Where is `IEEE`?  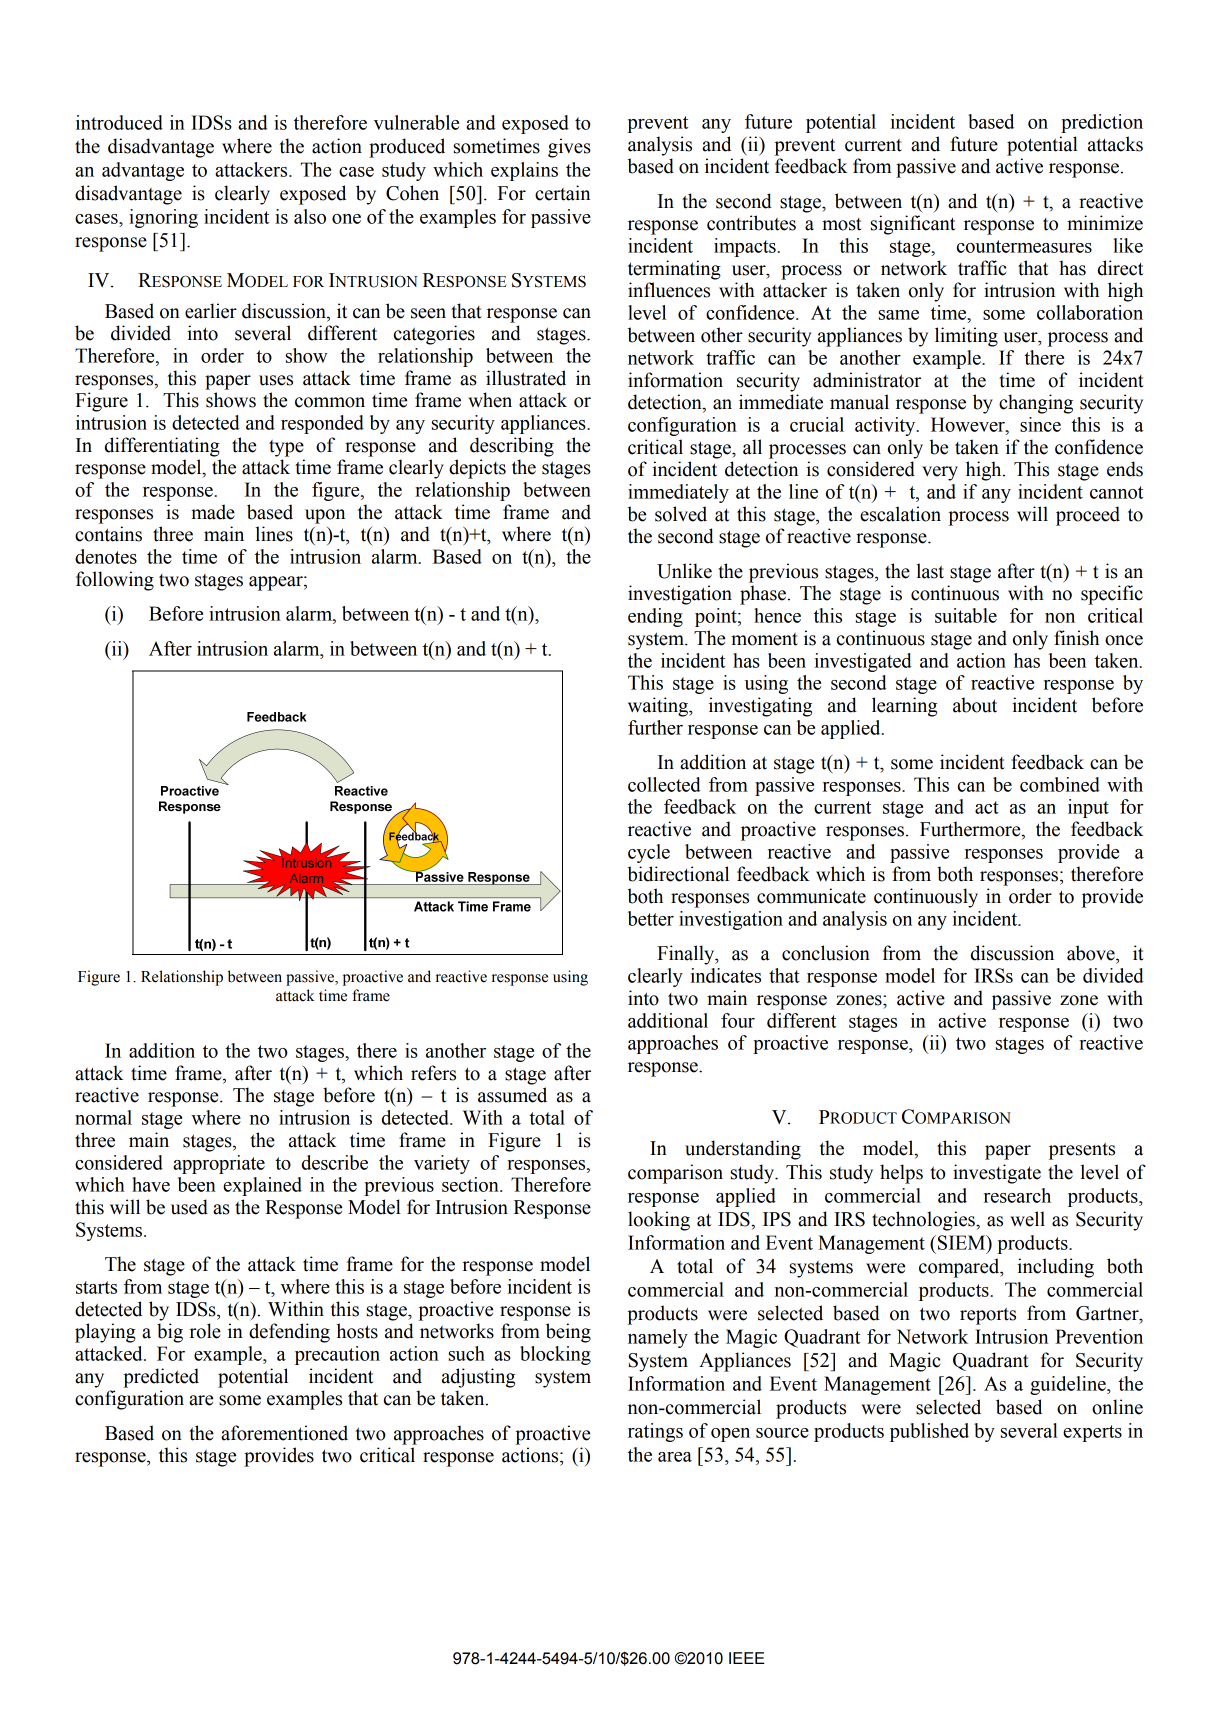 IEEE is located at coordinates (747, 1658).
